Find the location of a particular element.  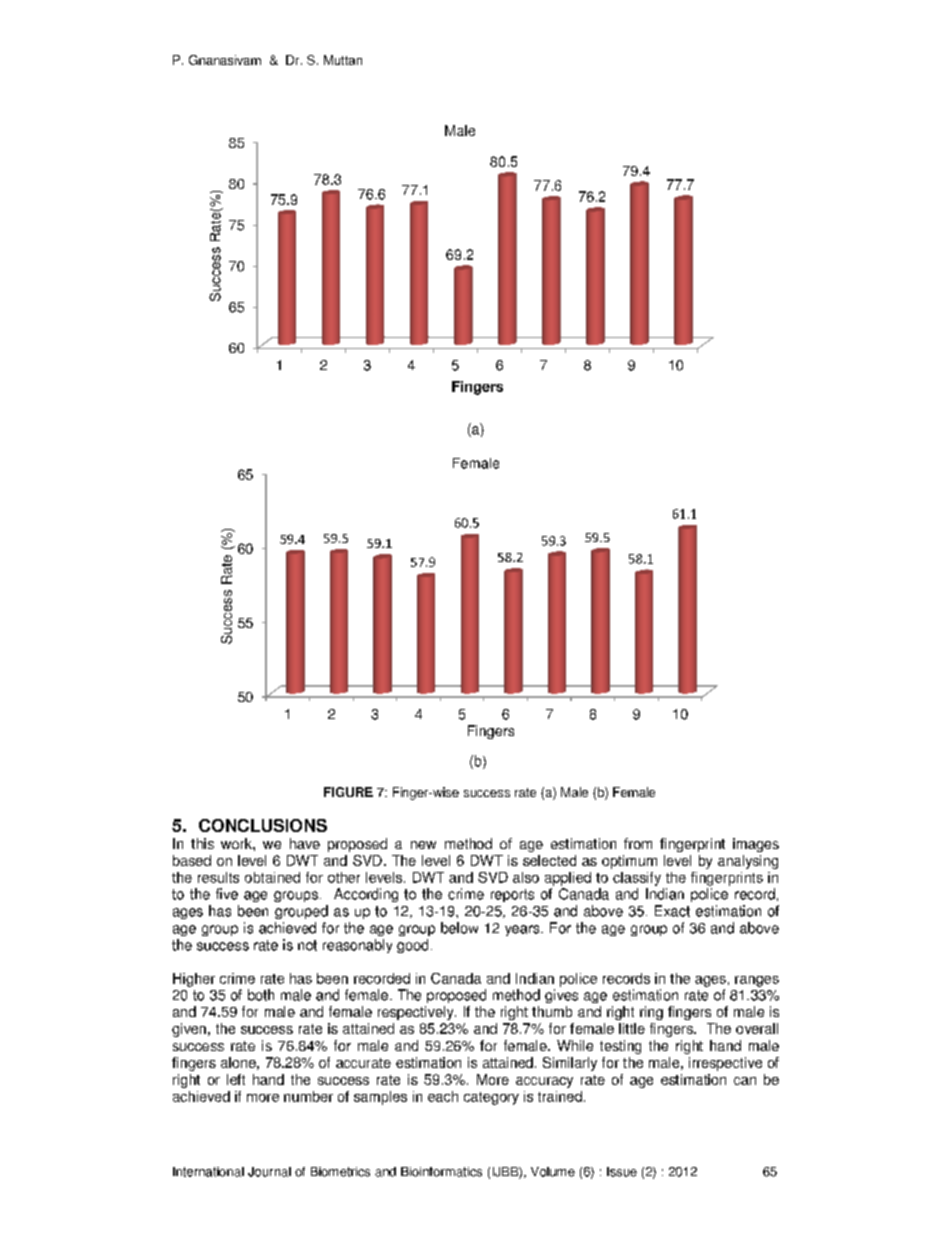

accuracy is located at coordinates (544, 1082).
